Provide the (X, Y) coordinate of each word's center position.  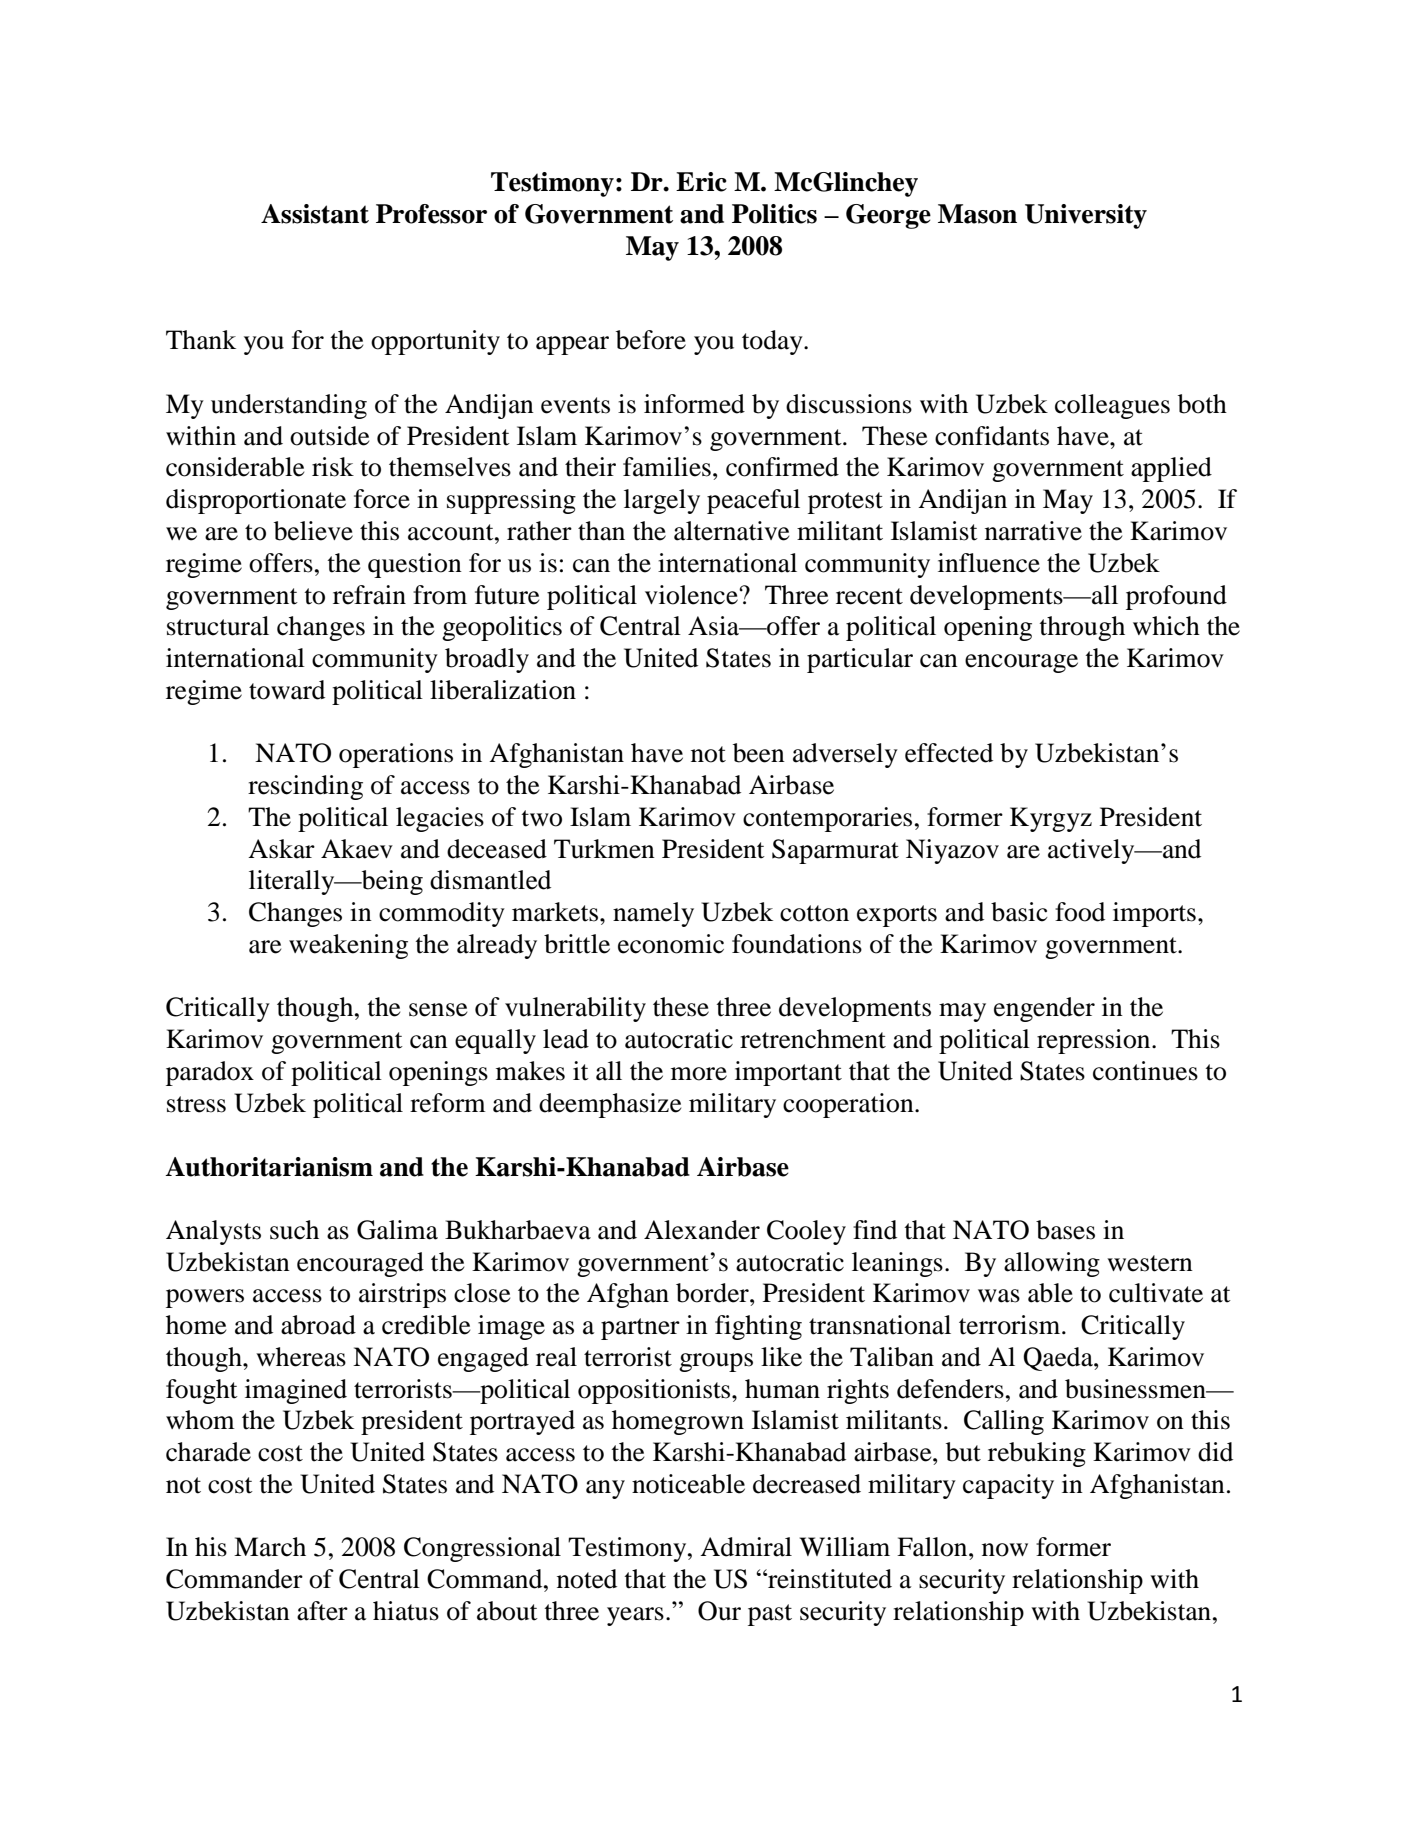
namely (653, 914)
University (1086, 216)
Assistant (315, 214)
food (1080, 912)
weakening (348, 946)
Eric (701, 182)
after (322, 1611)
